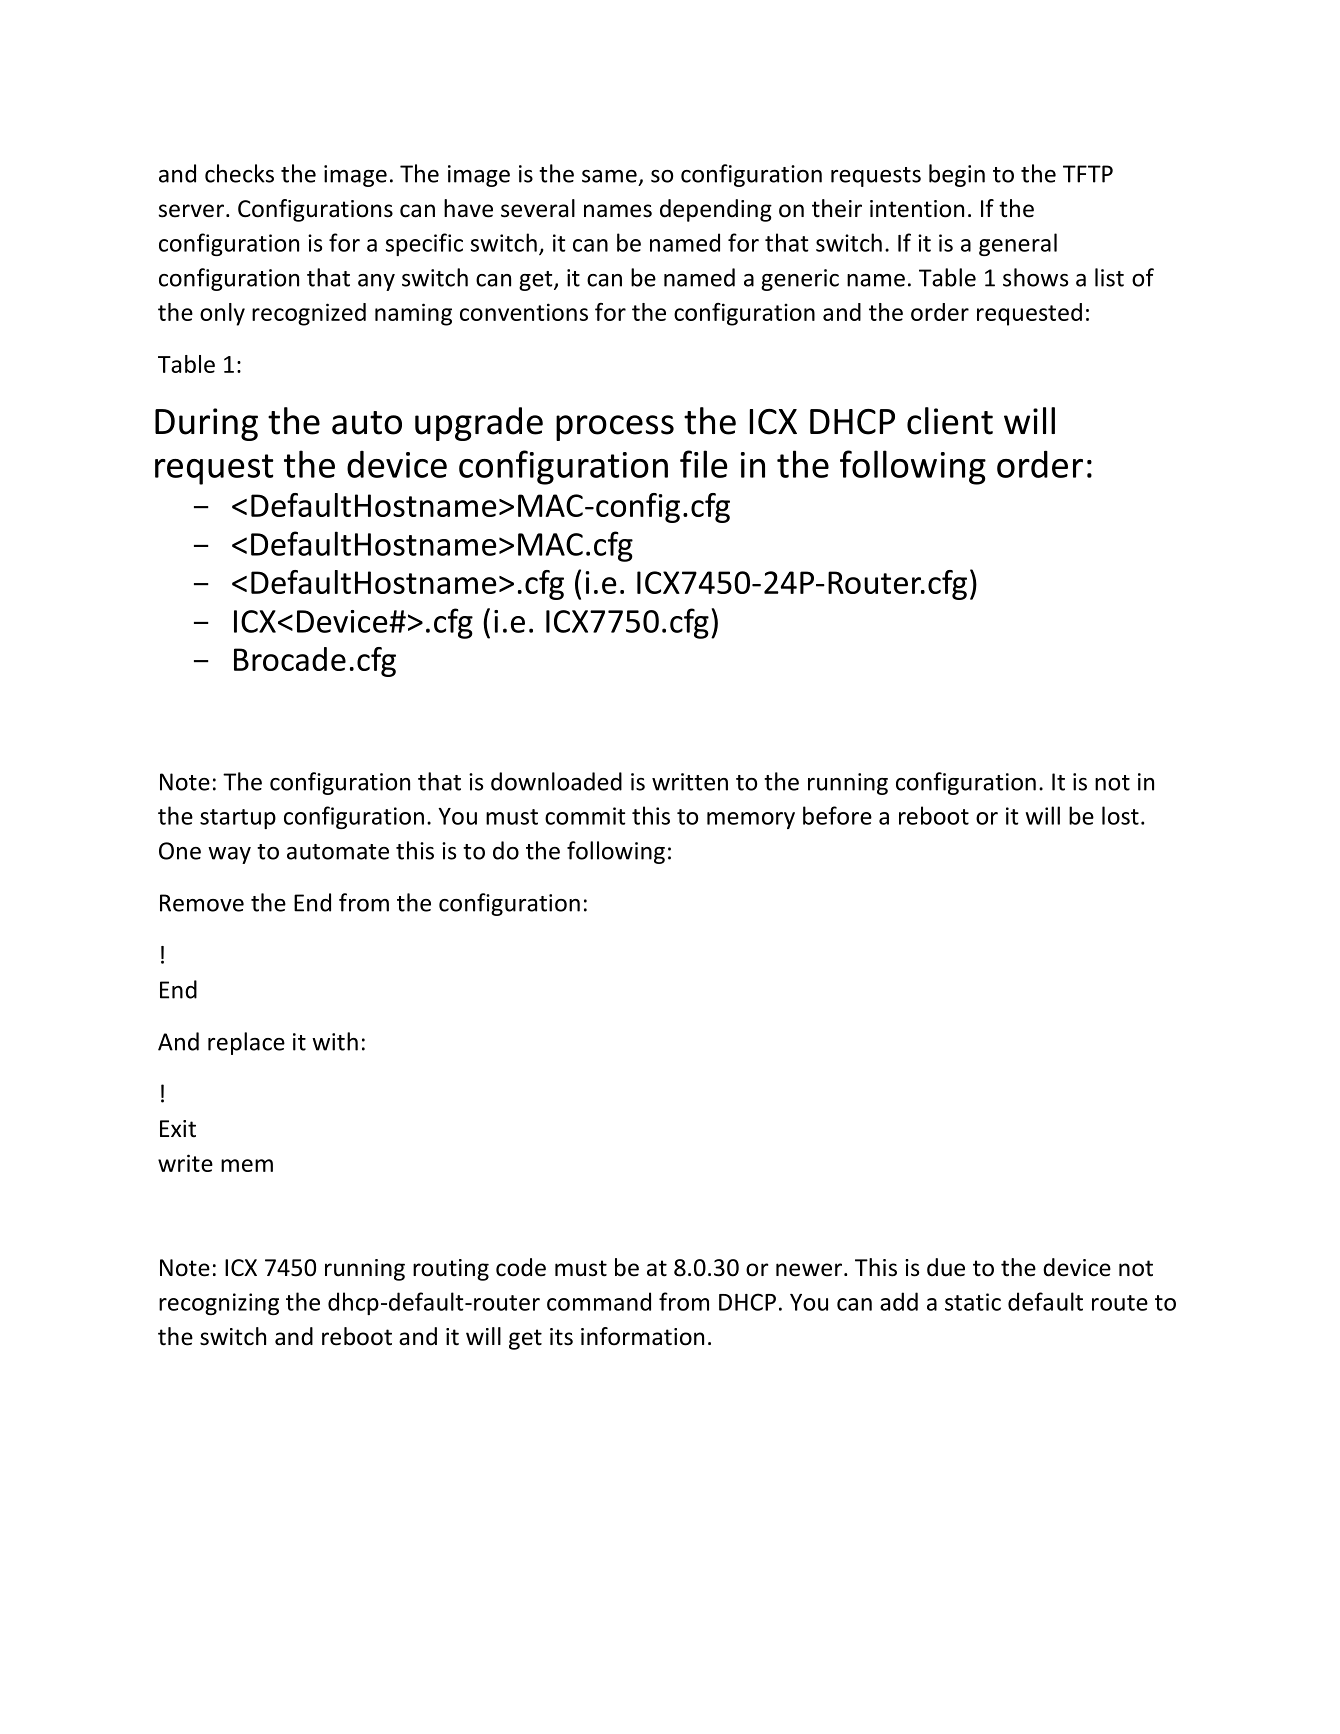  Describe the element at coordinates (1018, 244) in the screenshot. I see `general` at that location.
